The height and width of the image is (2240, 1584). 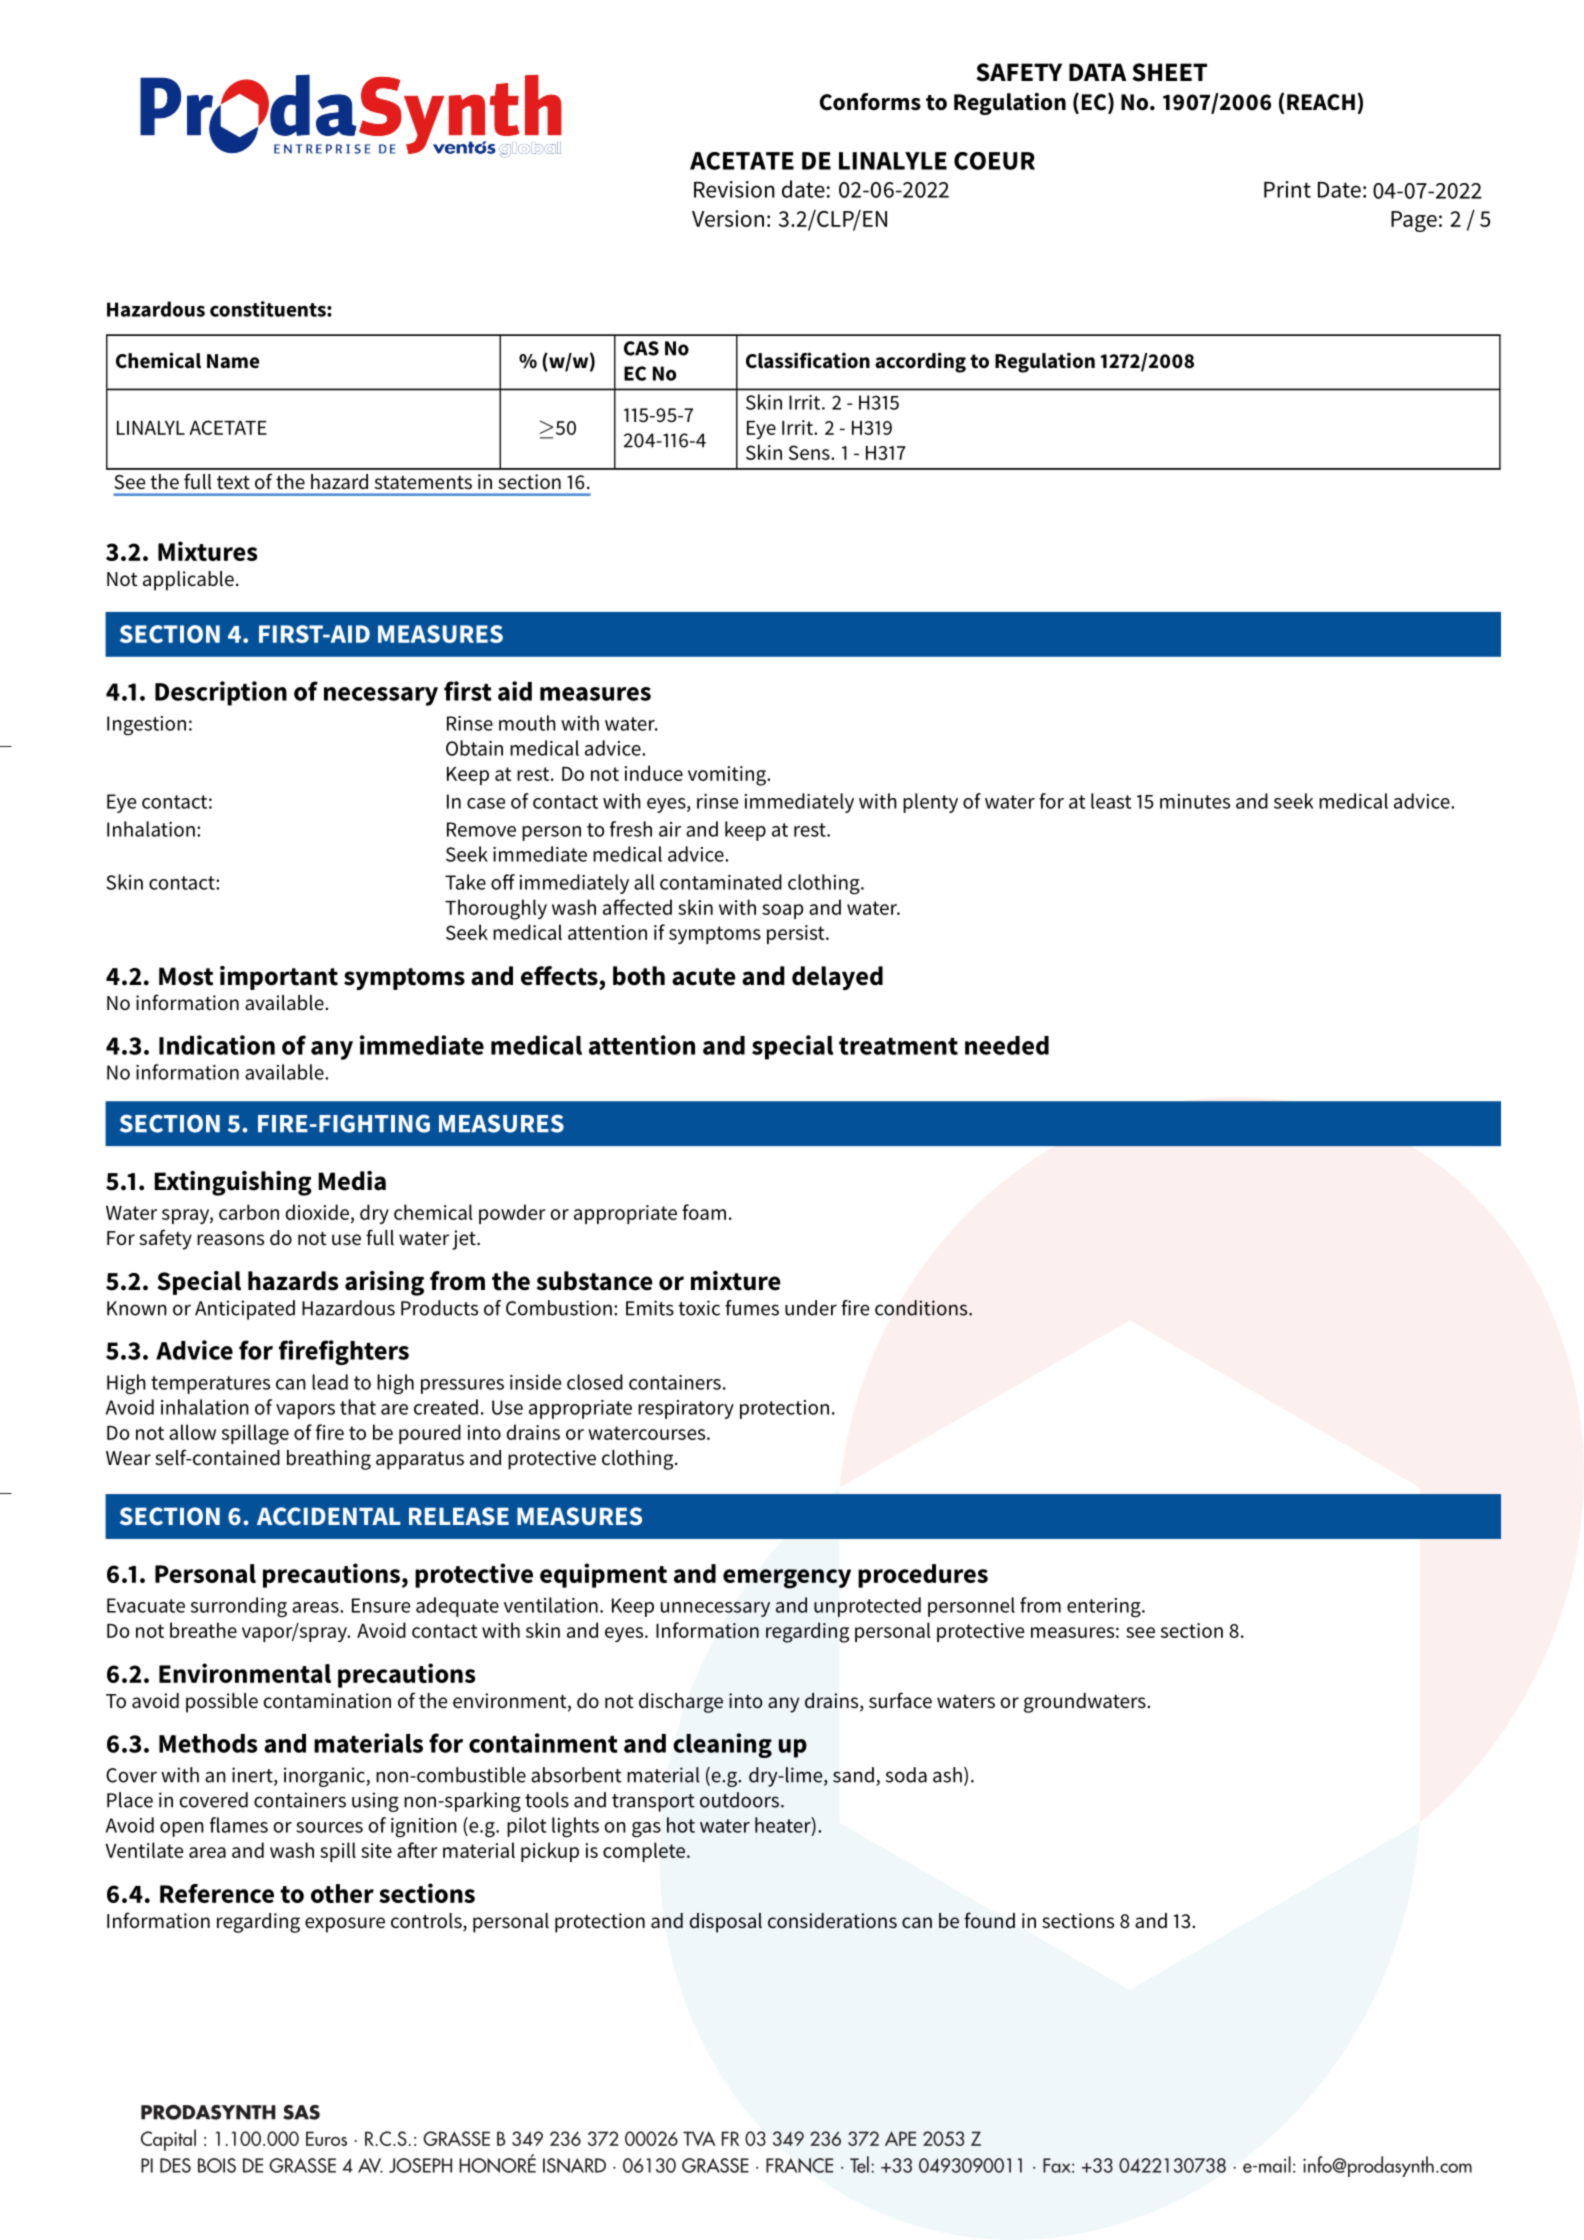 I want to click on minutes, so click(x=1195, y=801).
